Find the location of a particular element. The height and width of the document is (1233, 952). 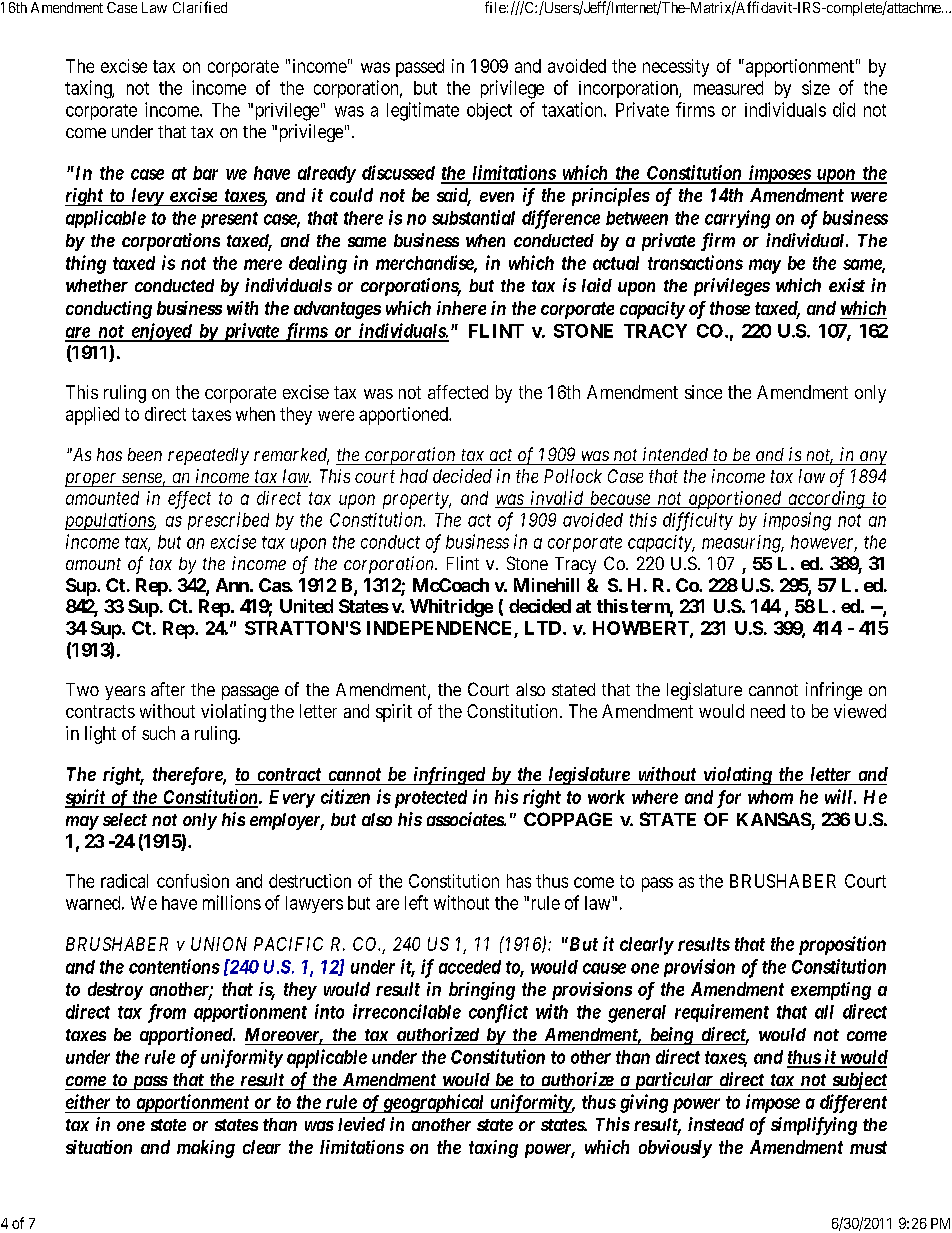

had is located at coordinates (414, 476).
